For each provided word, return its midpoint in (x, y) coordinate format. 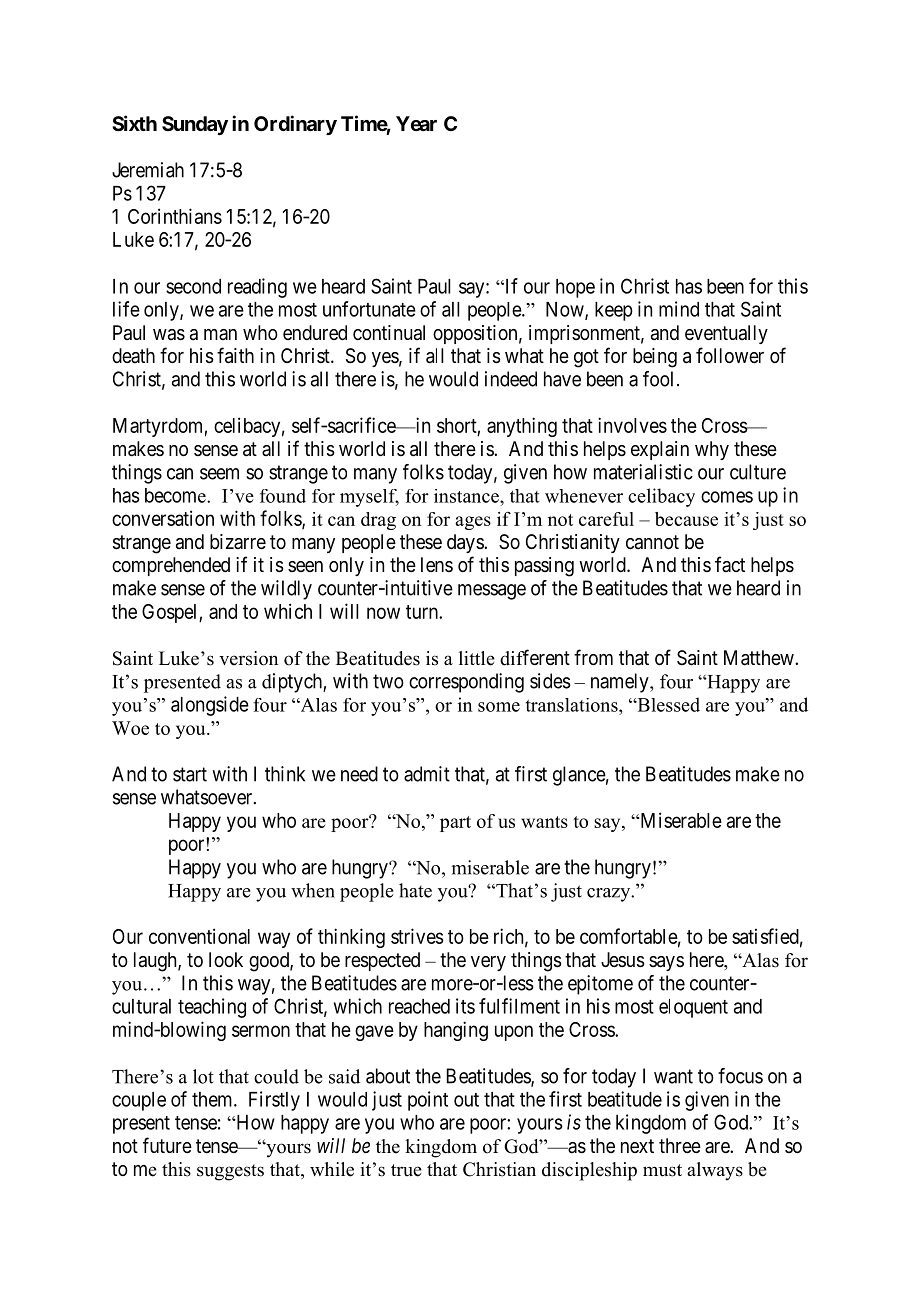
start (190, 774)
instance (467, 496)
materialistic (643, 472)
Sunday (195, 125)
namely (621, 683)
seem (219, 474)
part (455, 824)
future (167, 1145)
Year (416, 123)
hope (575, 288)
